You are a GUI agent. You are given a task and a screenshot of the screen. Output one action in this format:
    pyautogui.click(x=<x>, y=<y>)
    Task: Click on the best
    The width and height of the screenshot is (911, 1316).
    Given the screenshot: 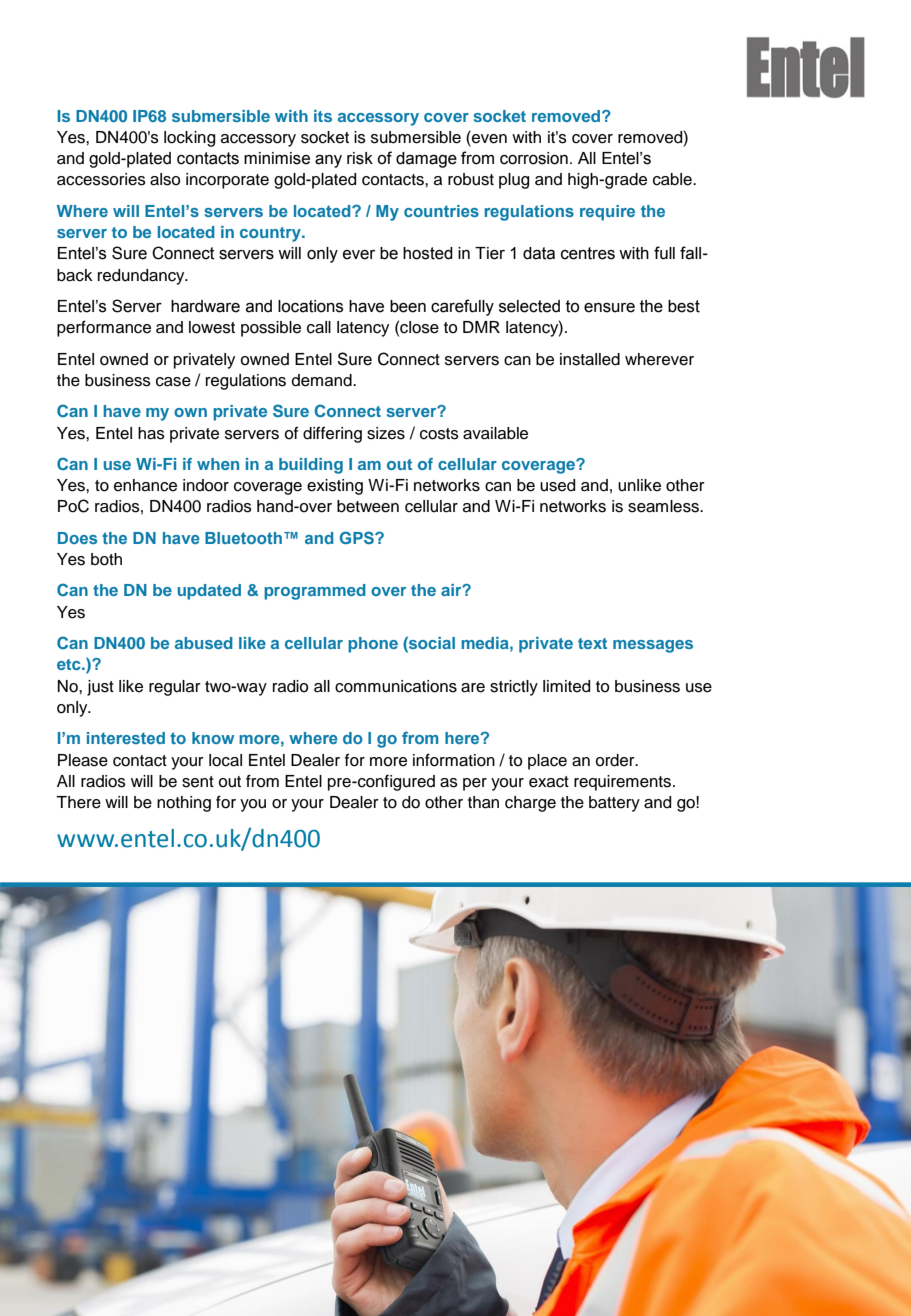 What is the action you would take?
    pyautogui.click(x=684, y=306)
